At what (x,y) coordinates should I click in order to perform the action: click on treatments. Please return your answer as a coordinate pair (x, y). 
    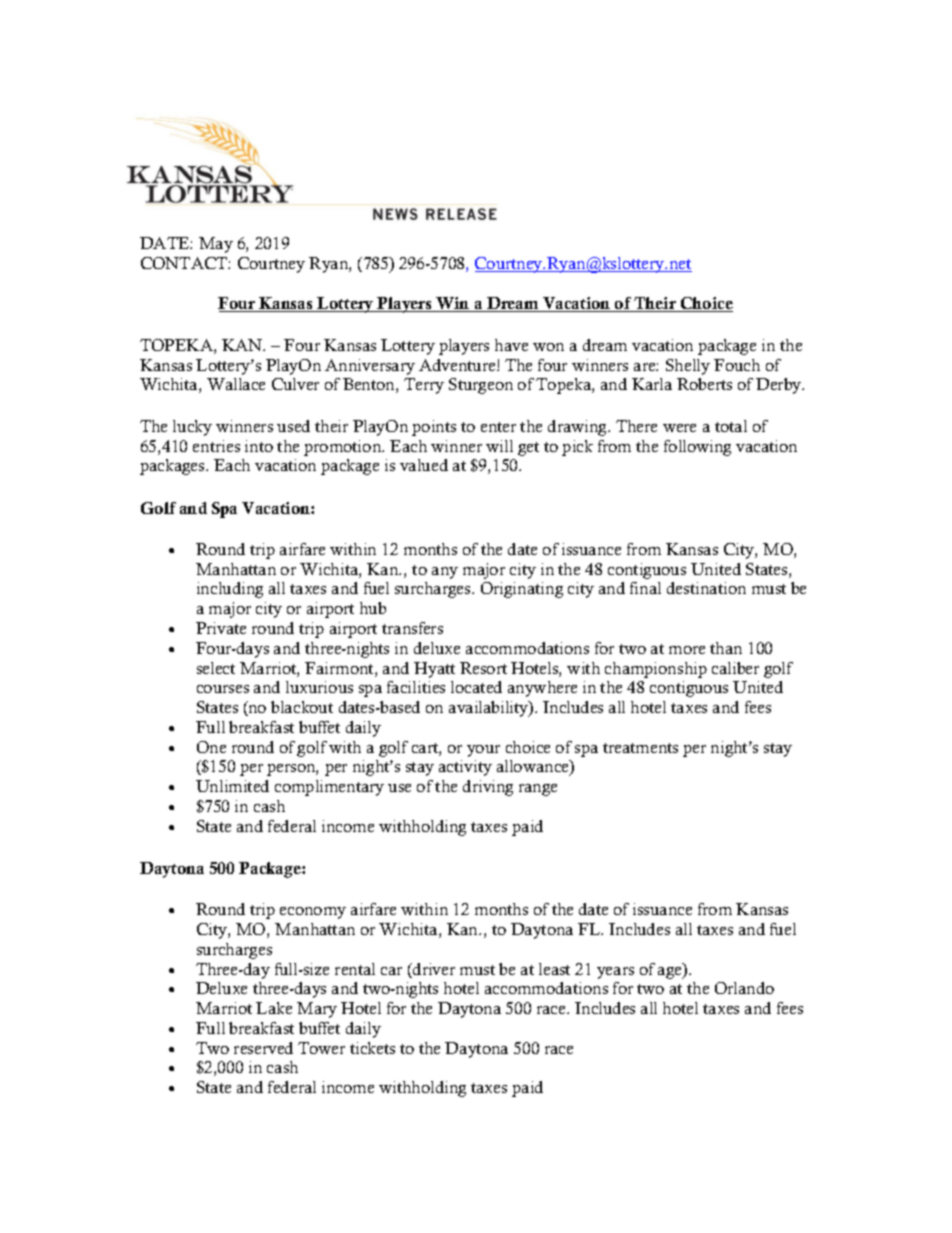
    Looking at the image, I should click on (640, 748).
